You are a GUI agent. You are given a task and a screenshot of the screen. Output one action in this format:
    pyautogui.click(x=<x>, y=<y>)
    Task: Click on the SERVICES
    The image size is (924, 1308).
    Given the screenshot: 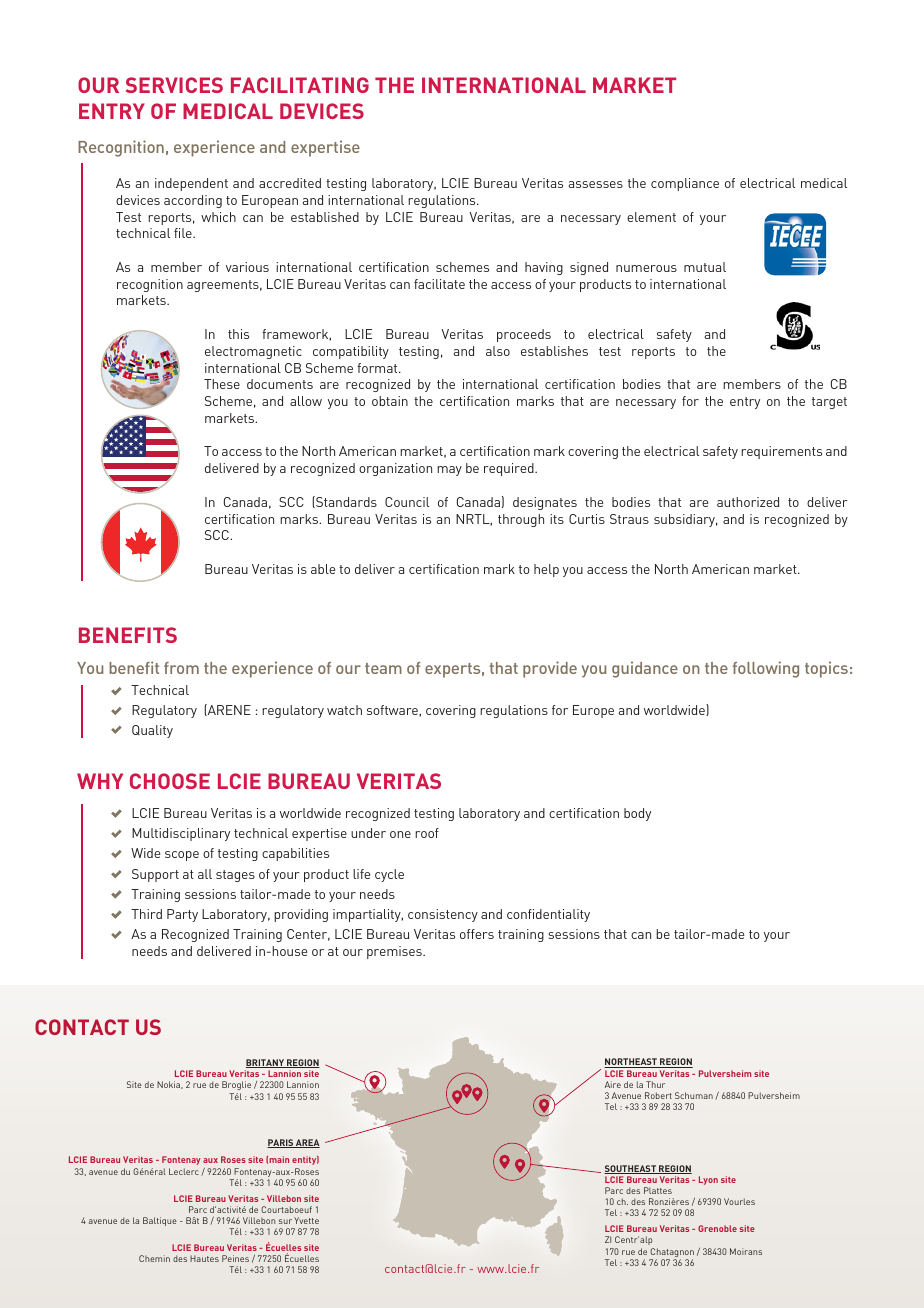 What is the action you would take?
    pyautogui.click(x=174, y=85)
